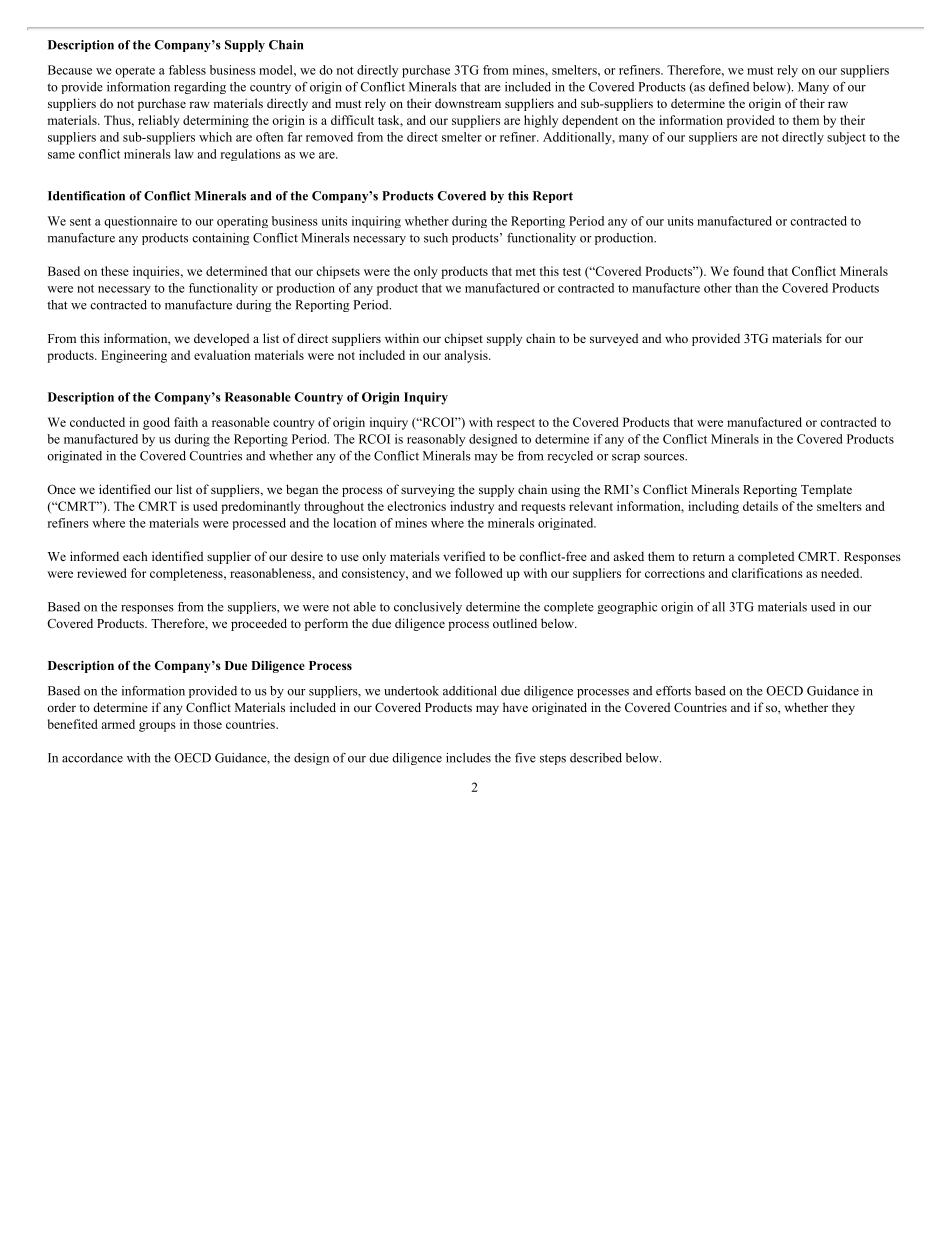 The height and width of the image is (1233, 952). I want to click on these, so click(115, 271).
